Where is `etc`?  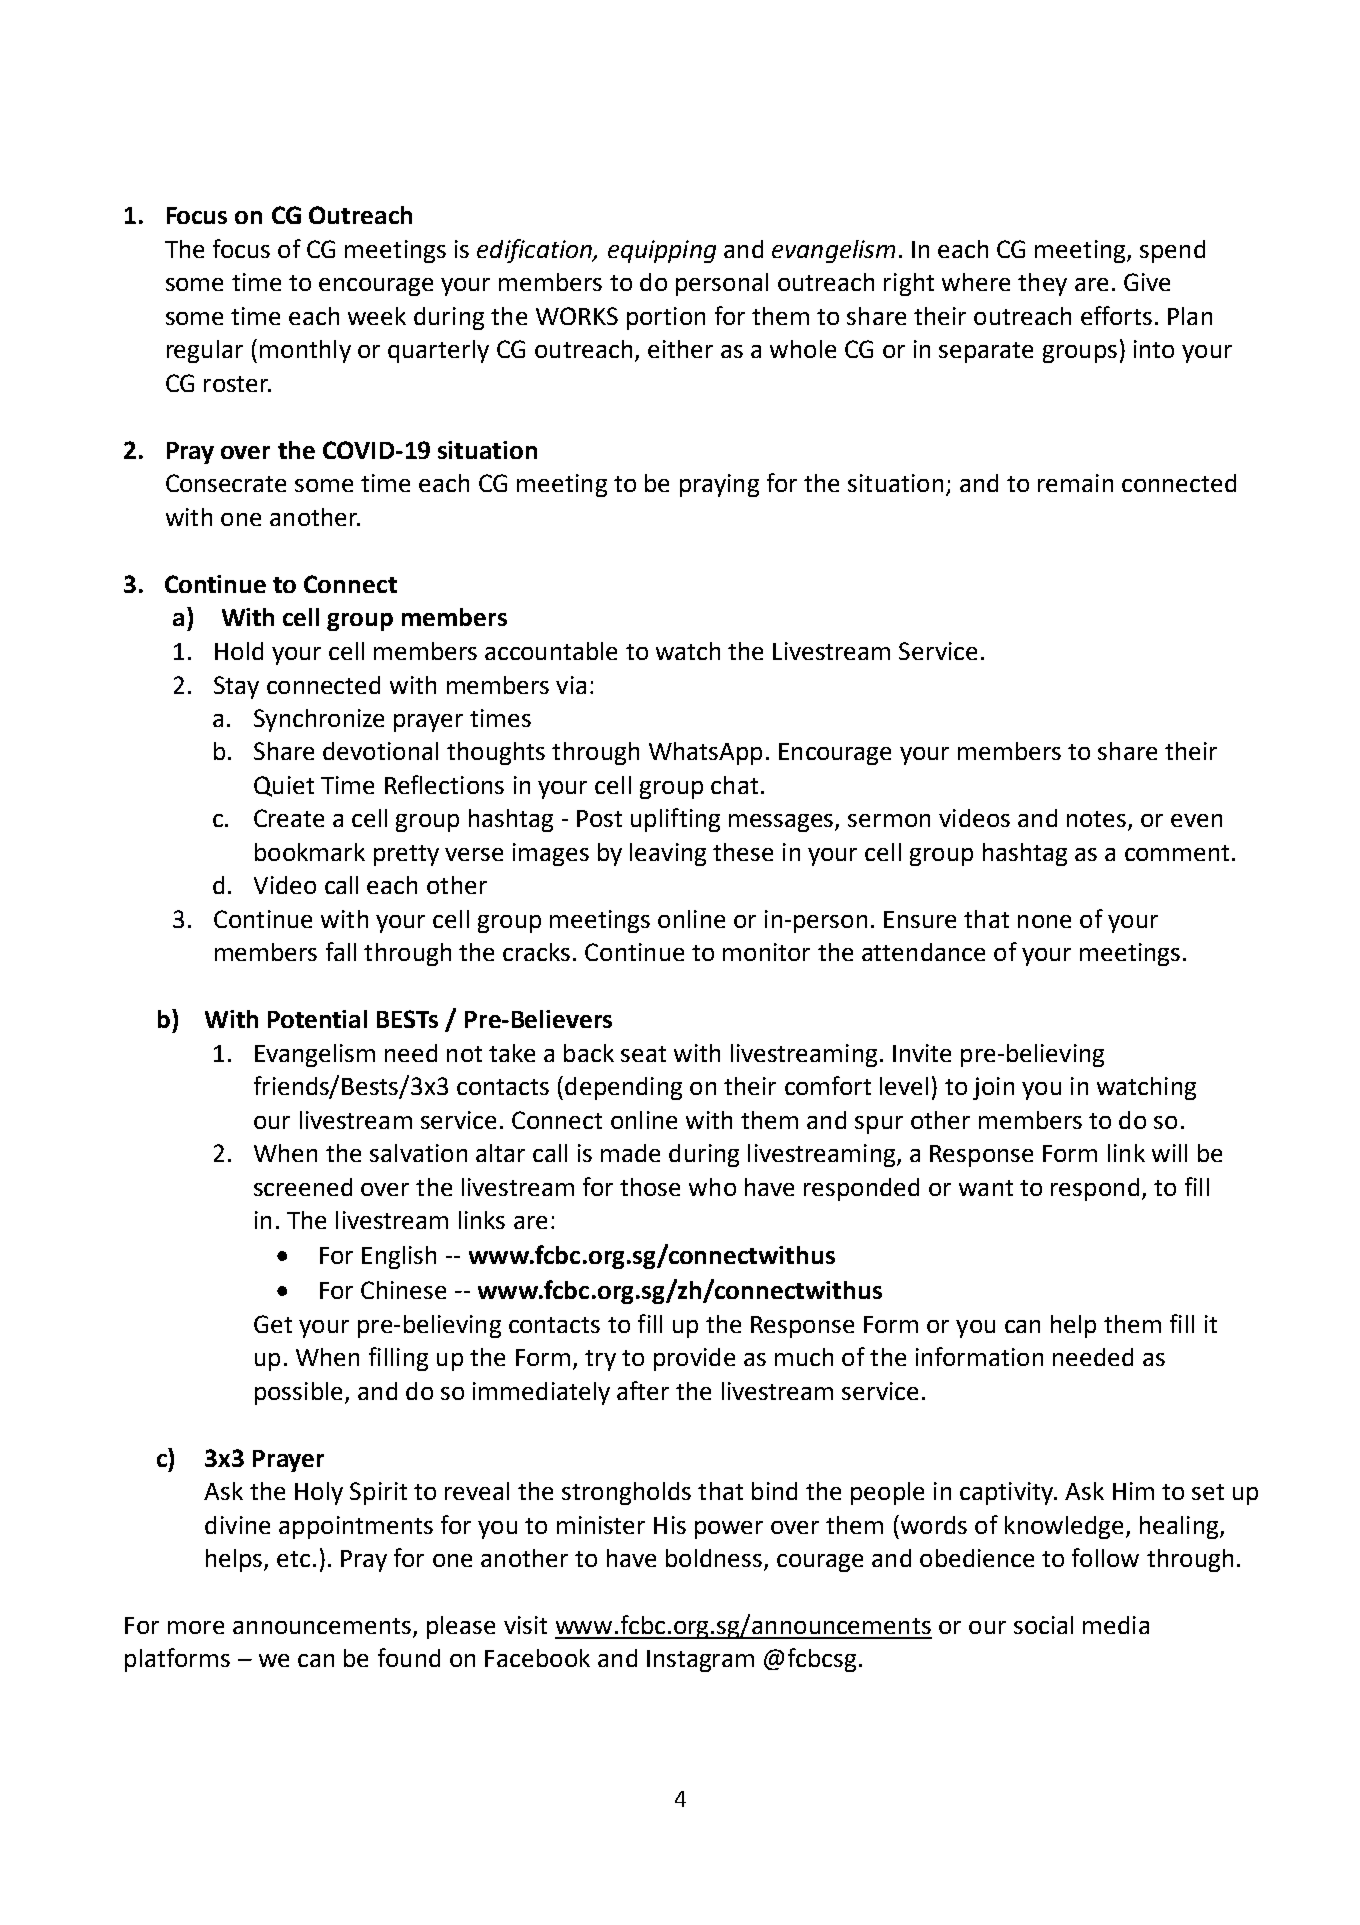 etc is located at coordinates (293, 1559).
